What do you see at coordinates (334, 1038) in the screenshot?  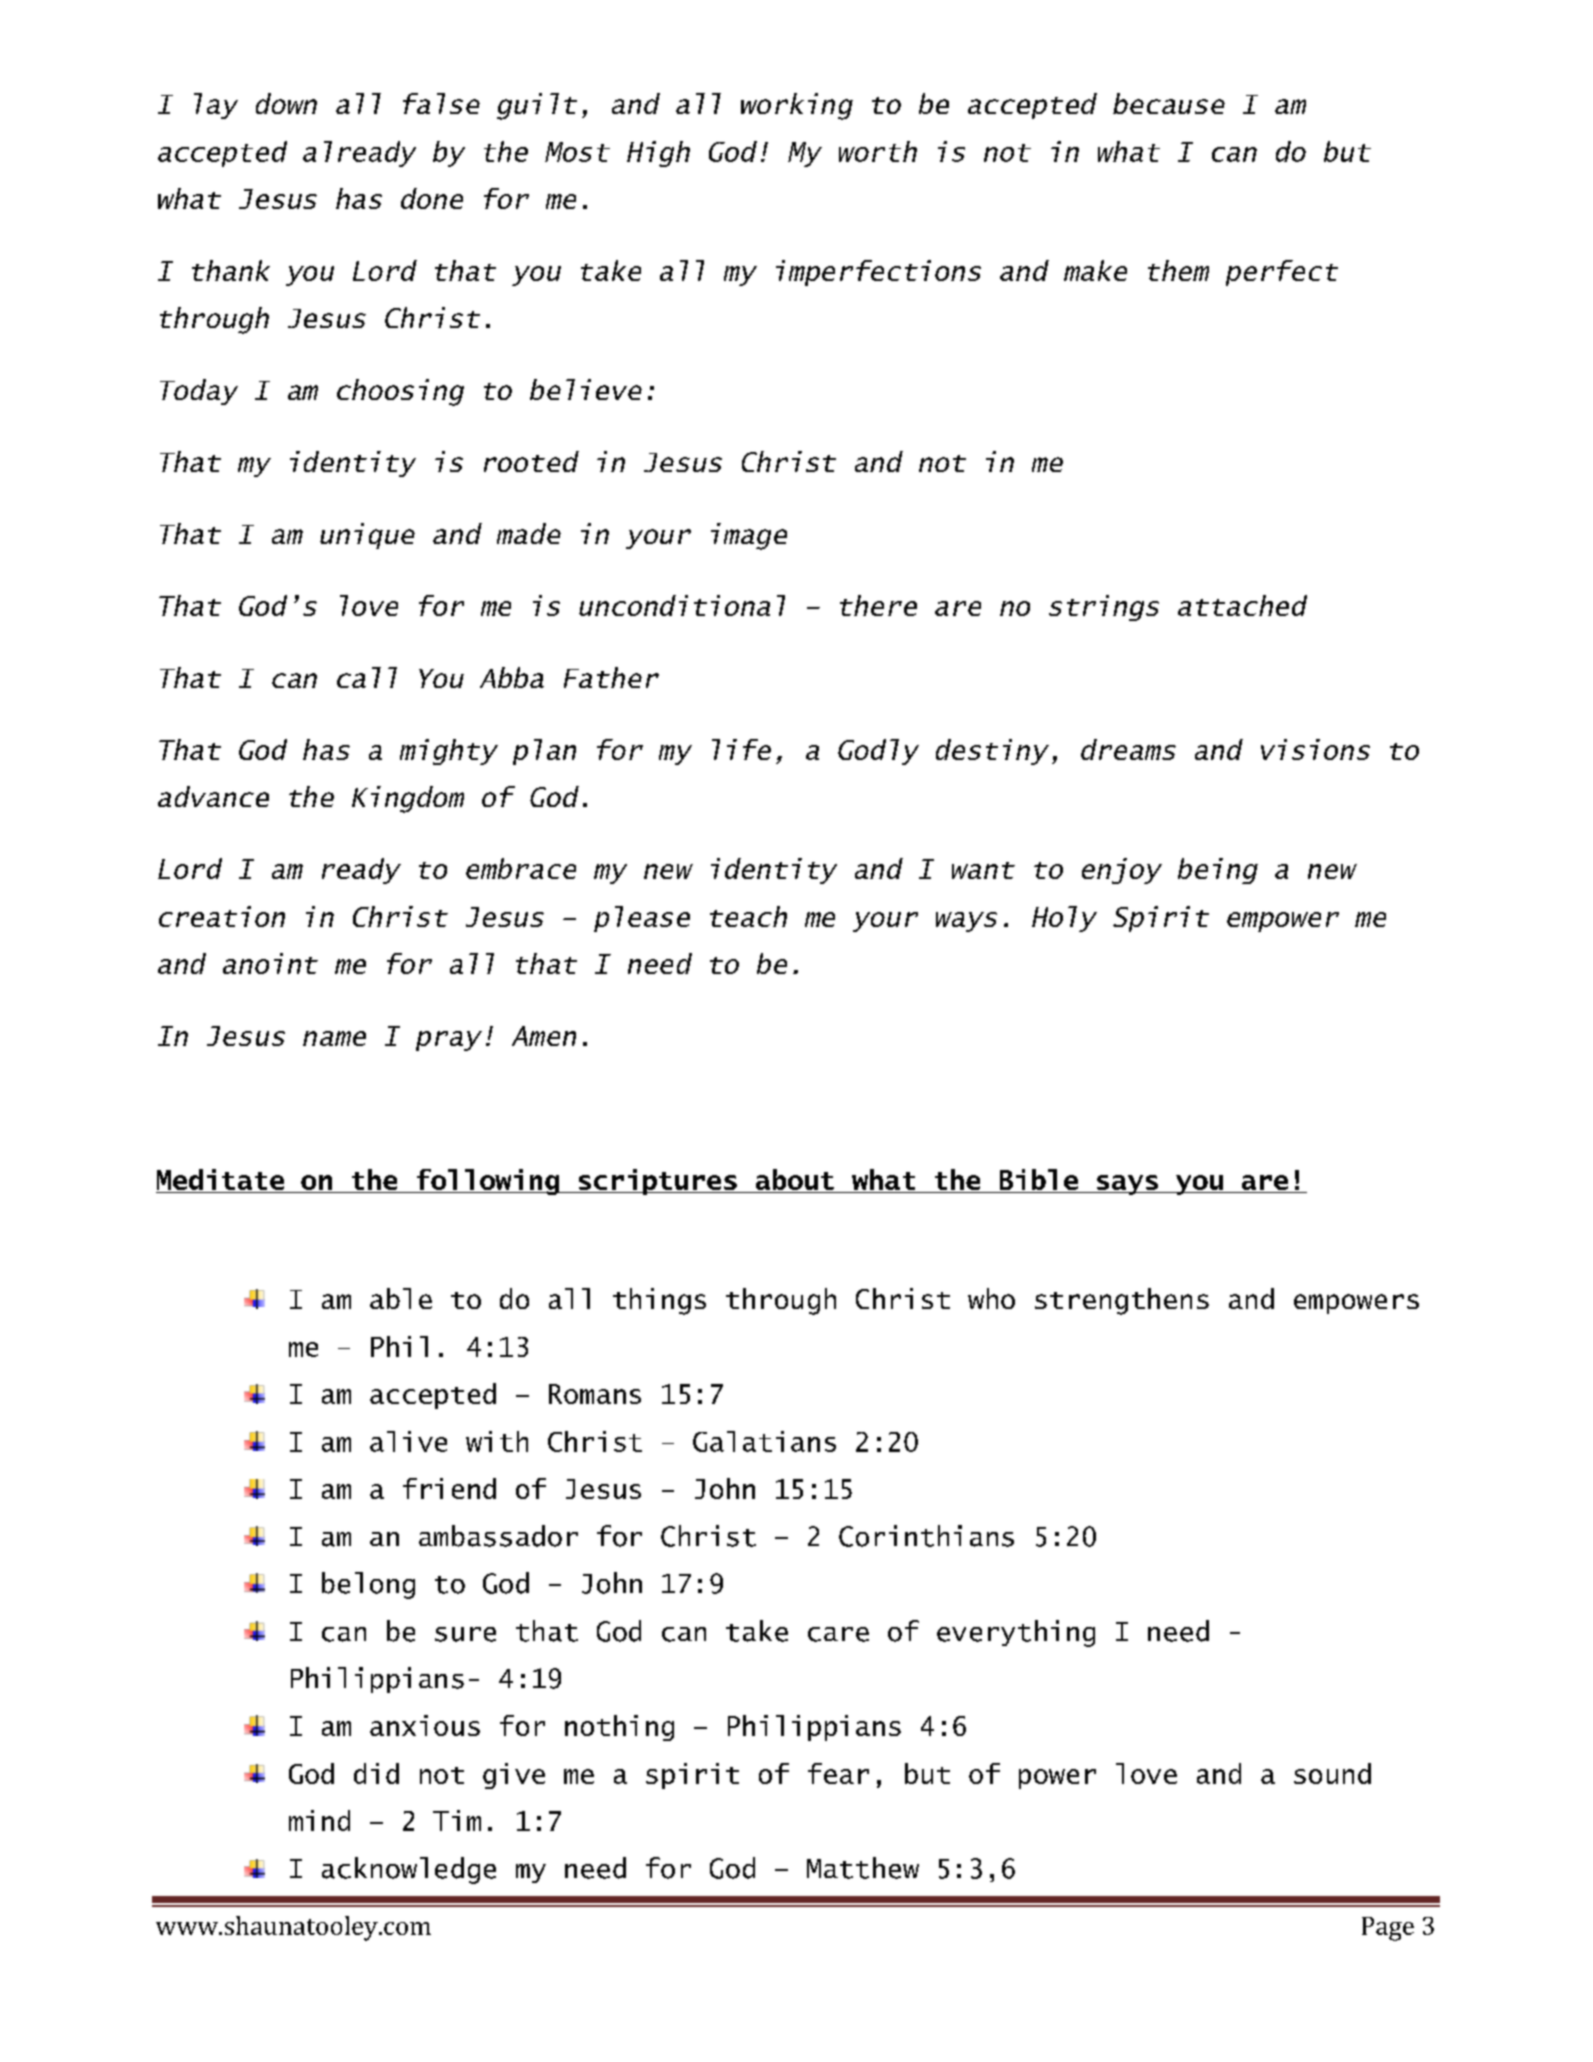 I see `name` at bounding box center [334, 1038].
